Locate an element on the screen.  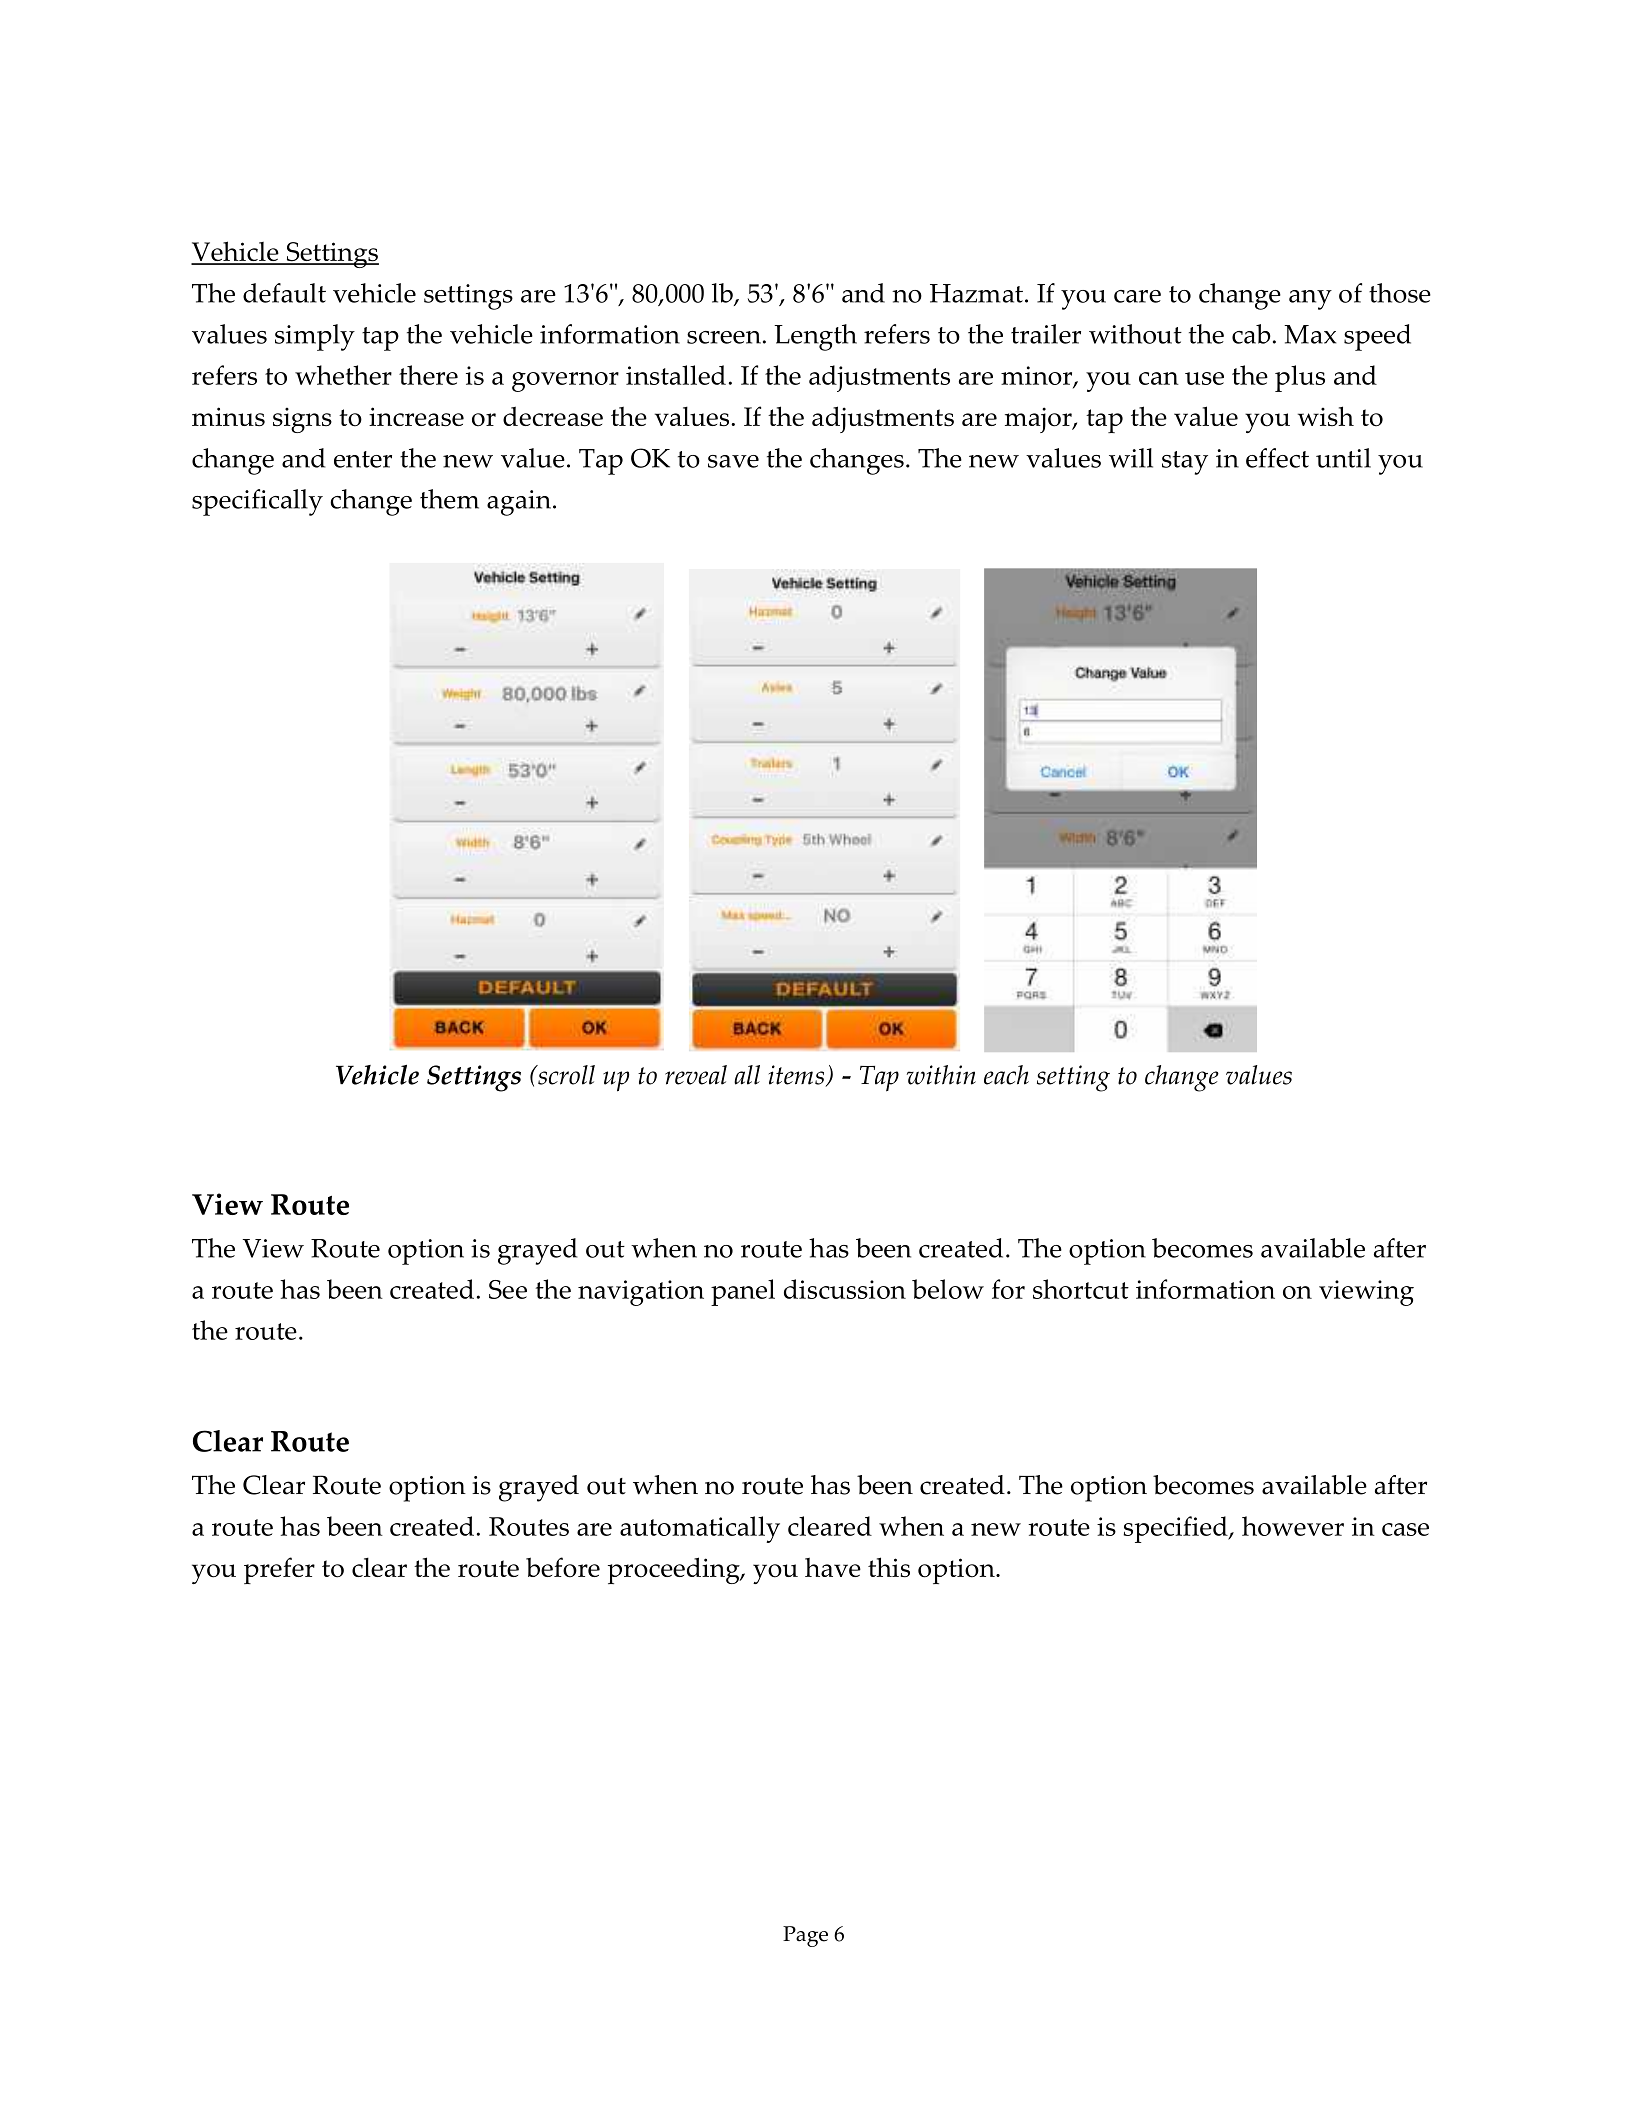
cab is located at coordinates (1251, 334).
